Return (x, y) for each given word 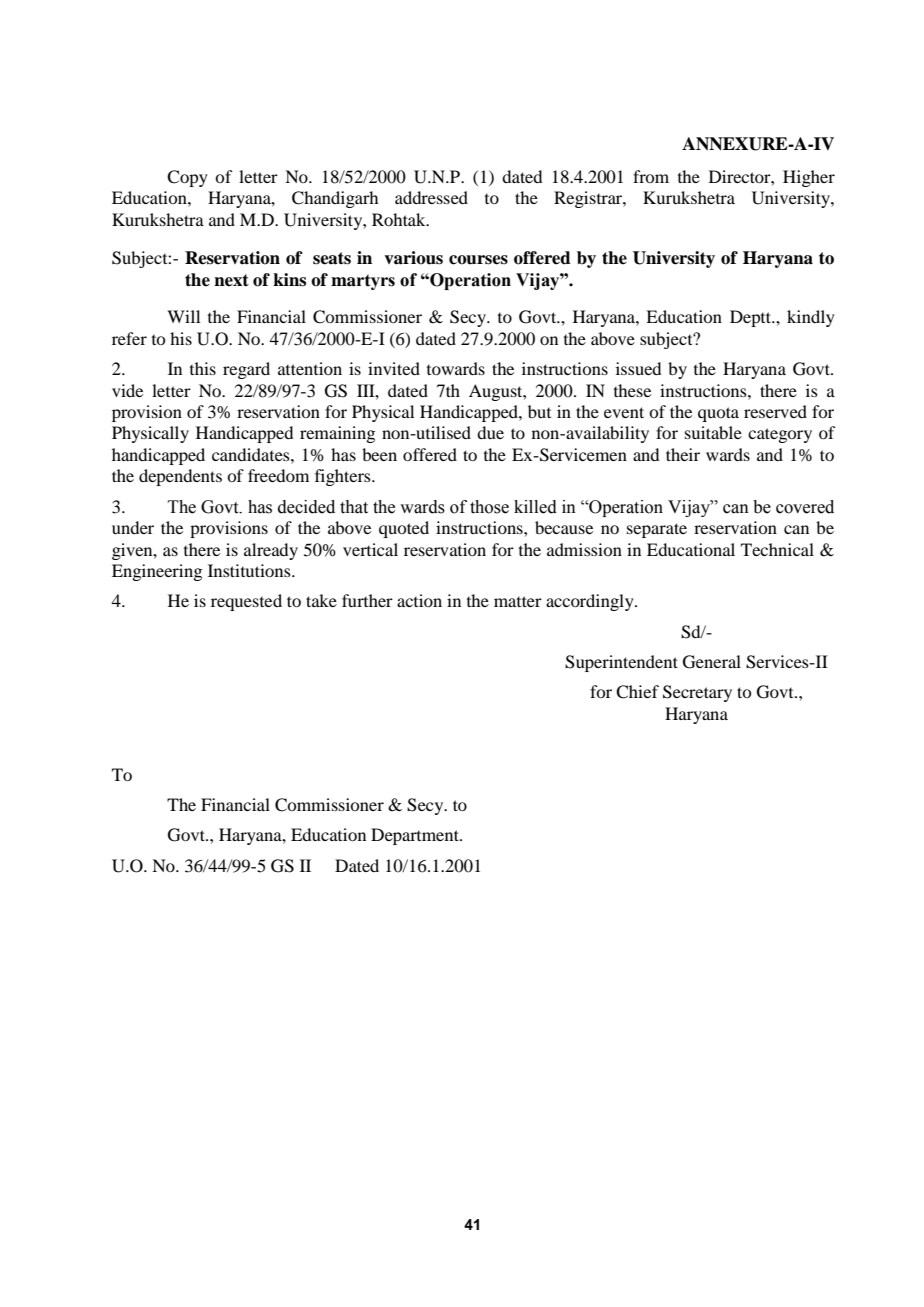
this (203, 368)
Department (416, 836)
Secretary (697, 693)
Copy (187, 178)
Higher (809, 178)
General (712, 662)
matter (518, 601)
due (490, 432)
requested (246, 602)
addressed (431, 197)
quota (718, 414)
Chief (637, 692)
